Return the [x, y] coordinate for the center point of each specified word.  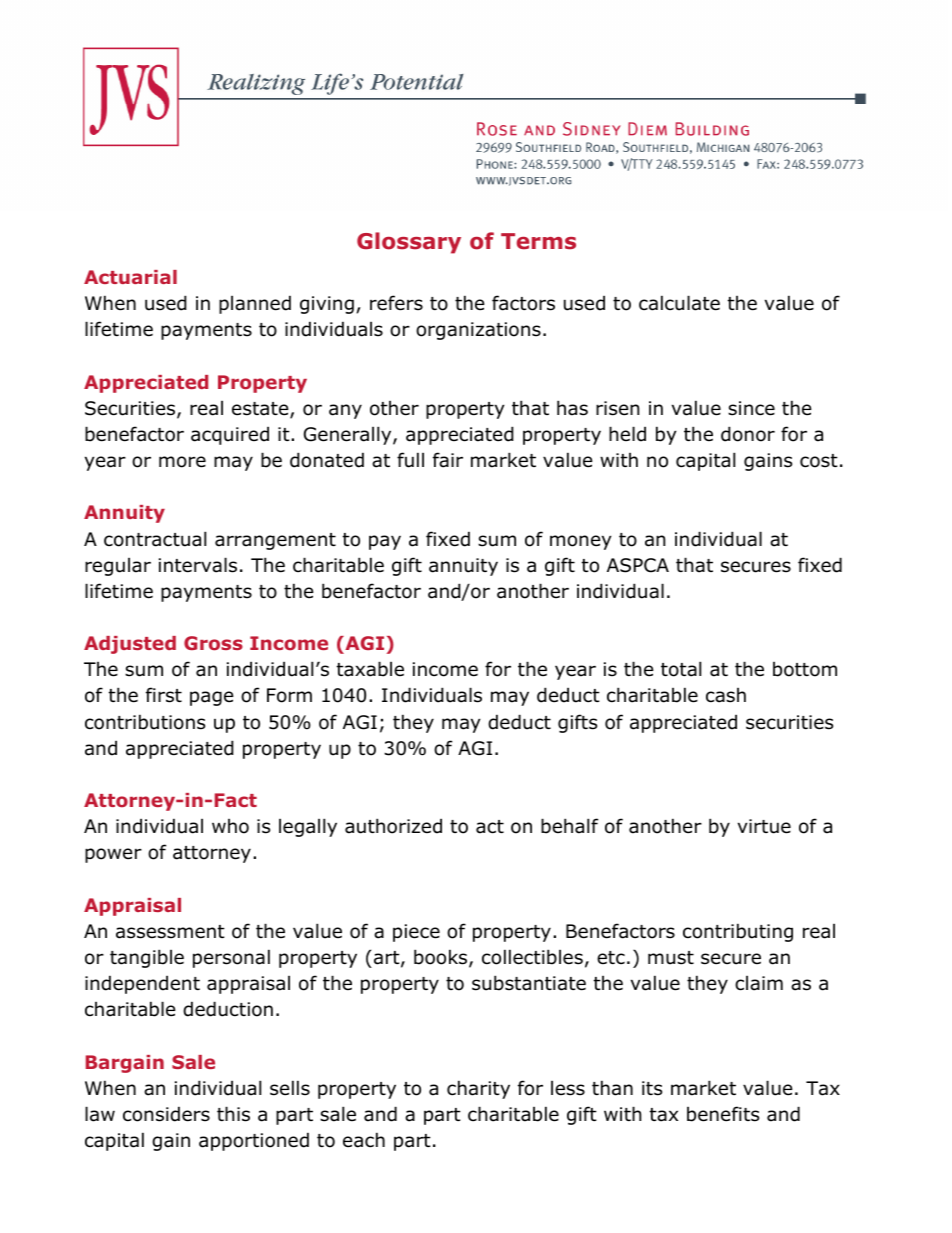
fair [448, 460]
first [164, 695]
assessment [170, 932]
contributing [738, 932]
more [182, 462]
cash [726, 695]
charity [478, 1089]
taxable [370, 669]
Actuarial [130, 277]
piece [416, 933]
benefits [723, 1114]
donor [748, 434]
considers [166, 1114]
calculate [679, 303]
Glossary [409, 243]
